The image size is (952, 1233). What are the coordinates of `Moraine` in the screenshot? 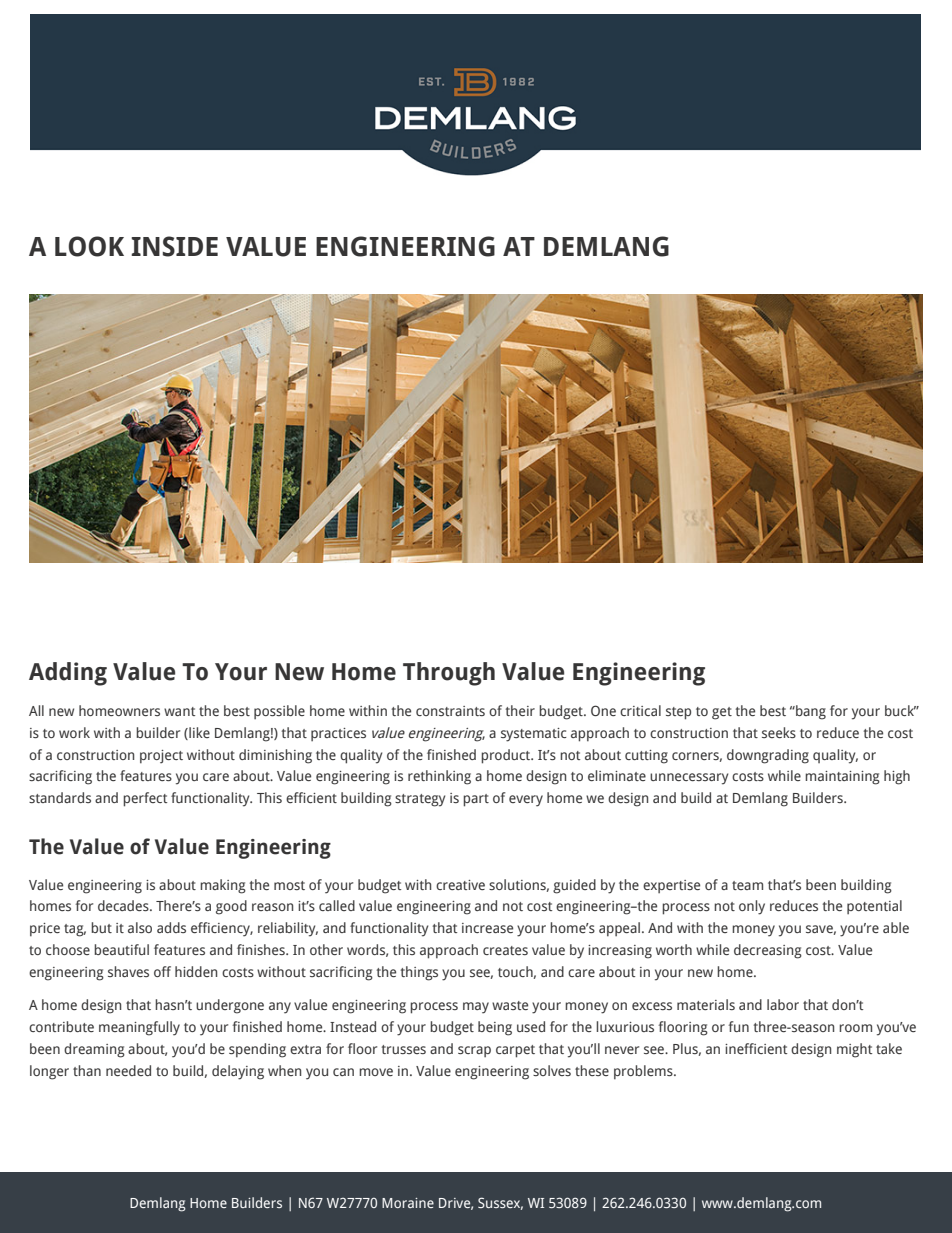 It's located at (408, 1203).
